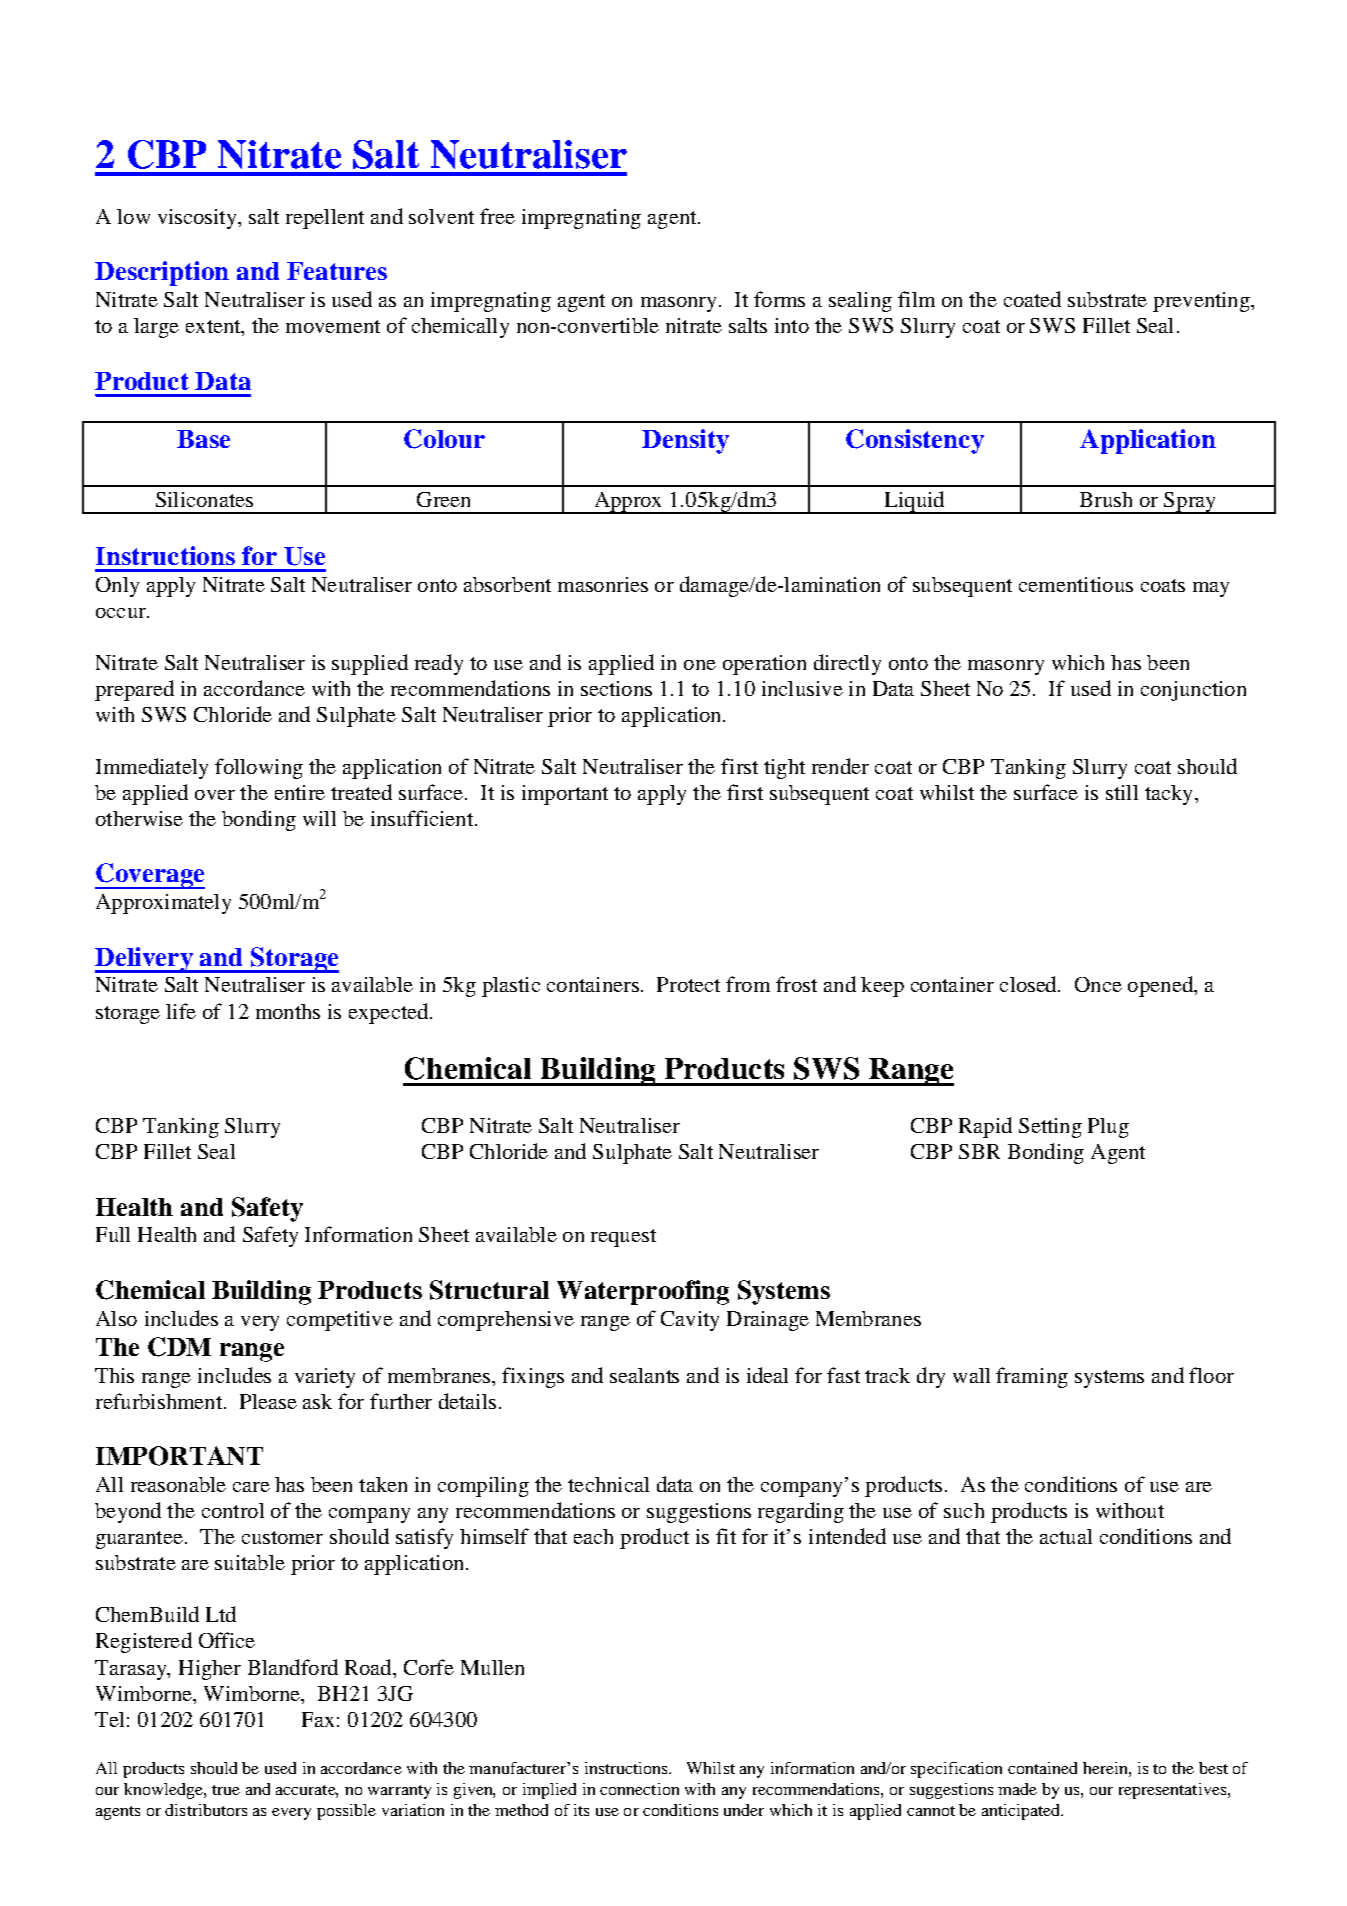 Image resolution: width=1347 pixels, height=1906 pixels. What do you see at coordinates (198, 219) in the screenshot?
I see `viscosity` at bounding box center [198, 219].
